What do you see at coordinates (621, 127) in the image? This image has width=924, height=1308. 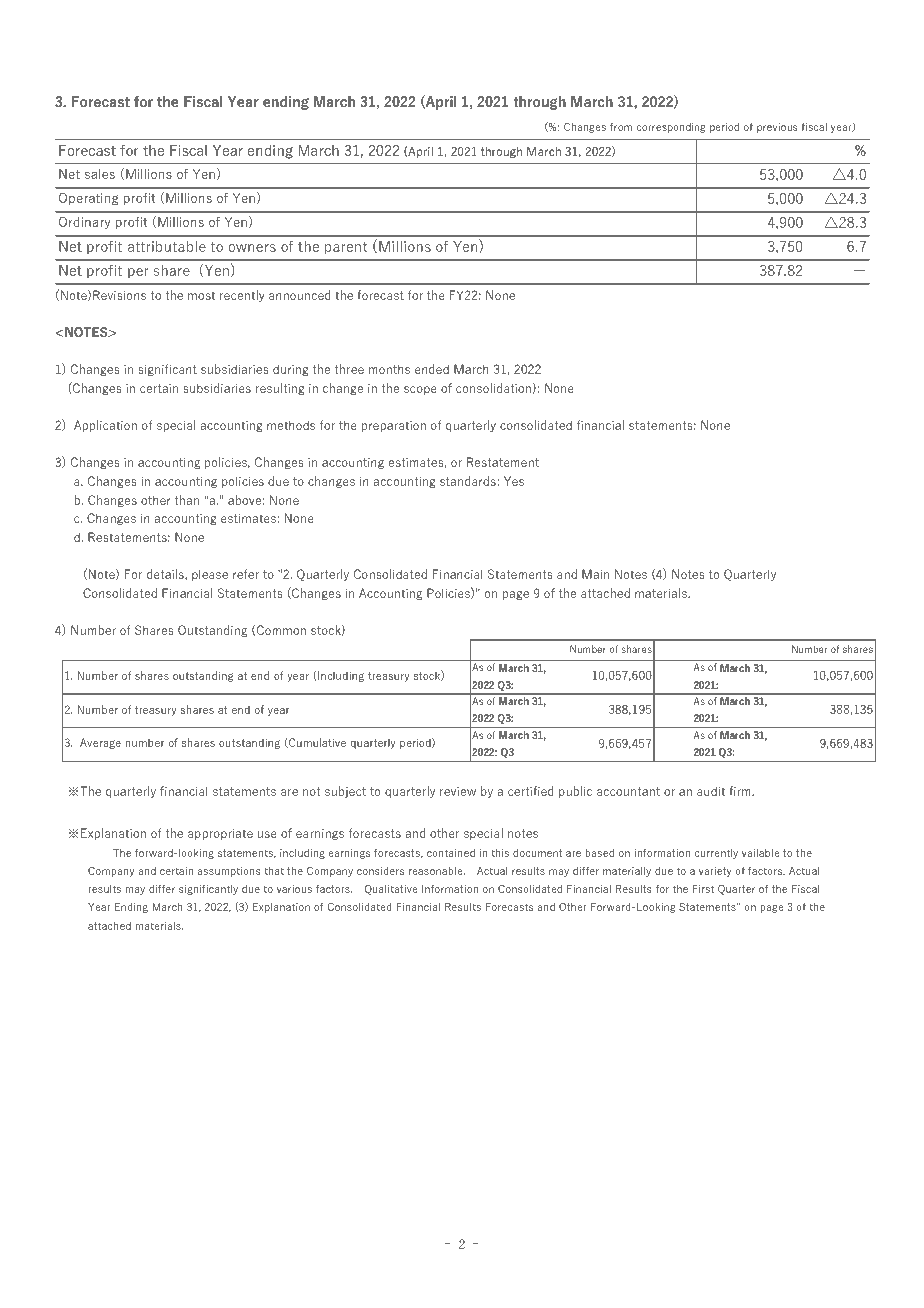 I see `from` at bounding box center [621, 127].
